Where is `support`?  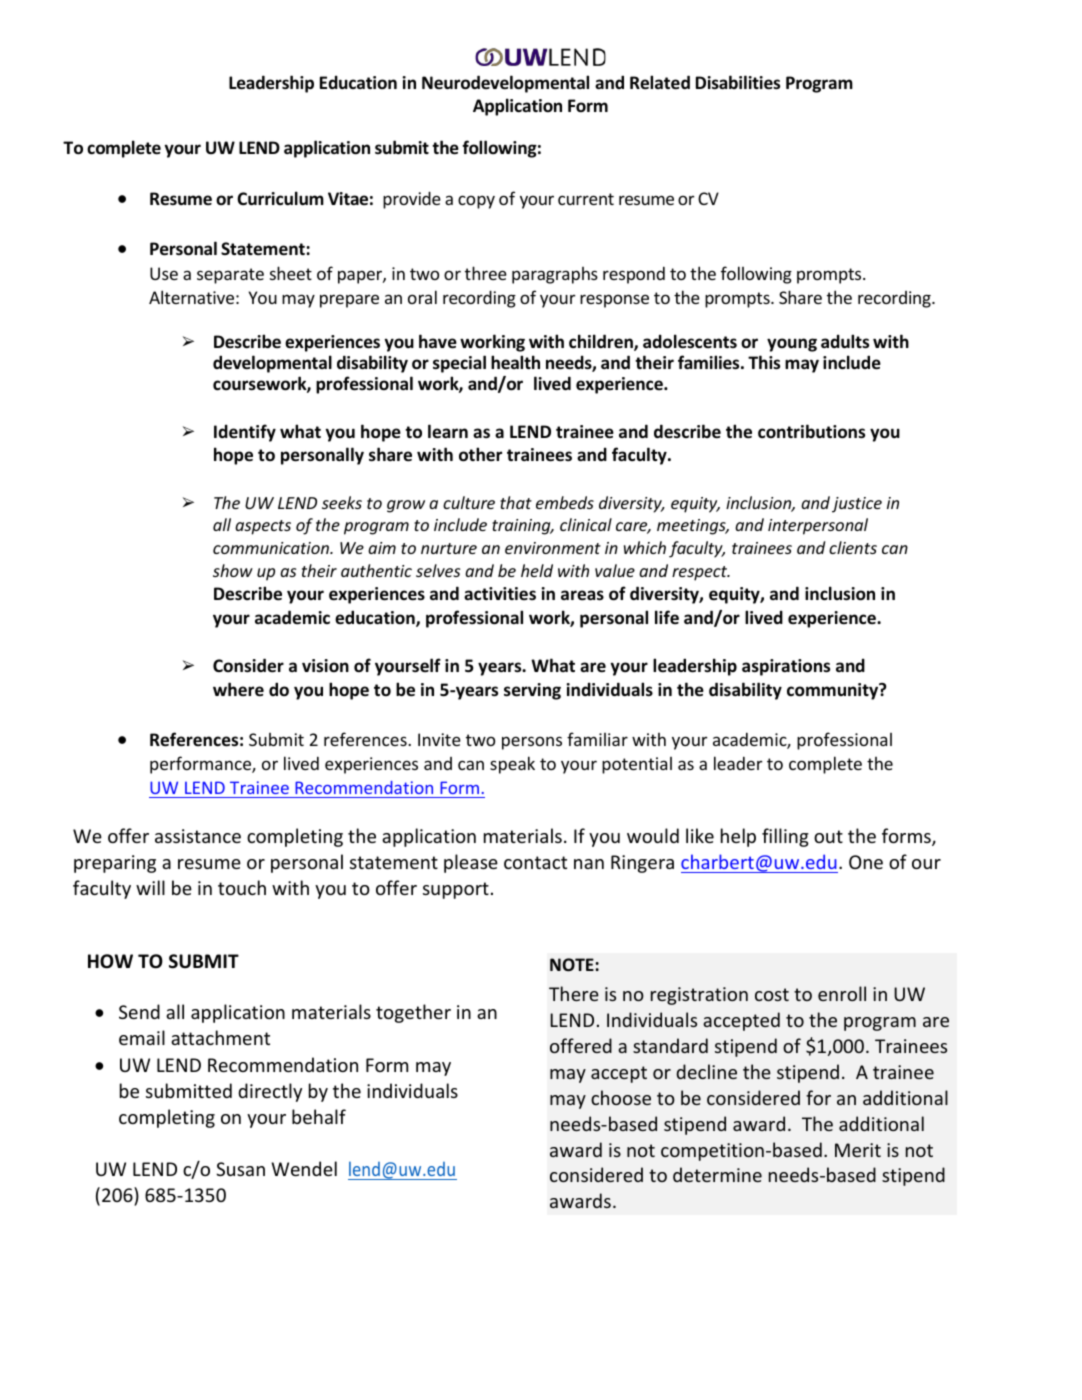 support is located at coordinates (456, 890).
